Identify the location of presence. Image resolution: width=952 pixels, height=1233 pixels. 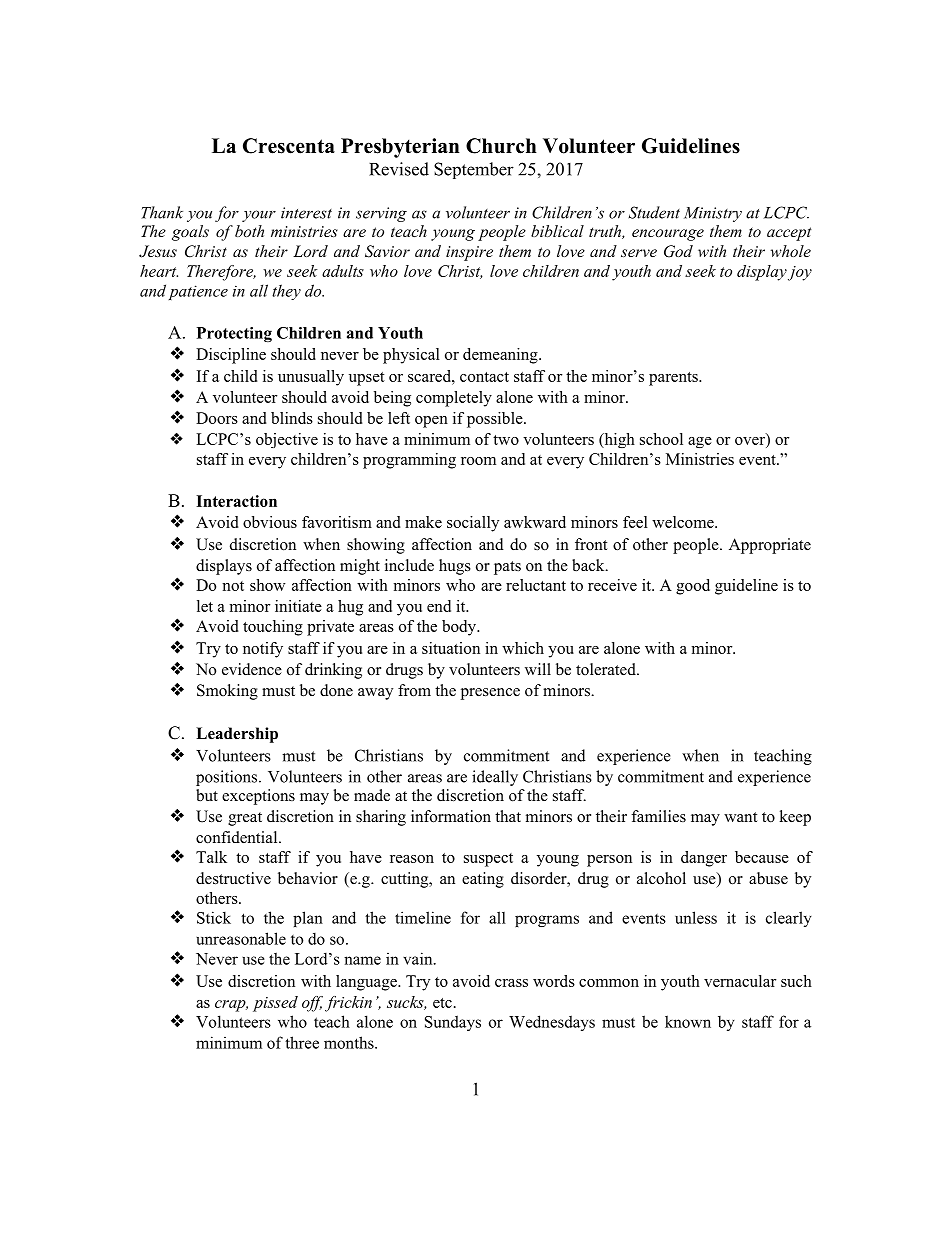
(490, 694).
